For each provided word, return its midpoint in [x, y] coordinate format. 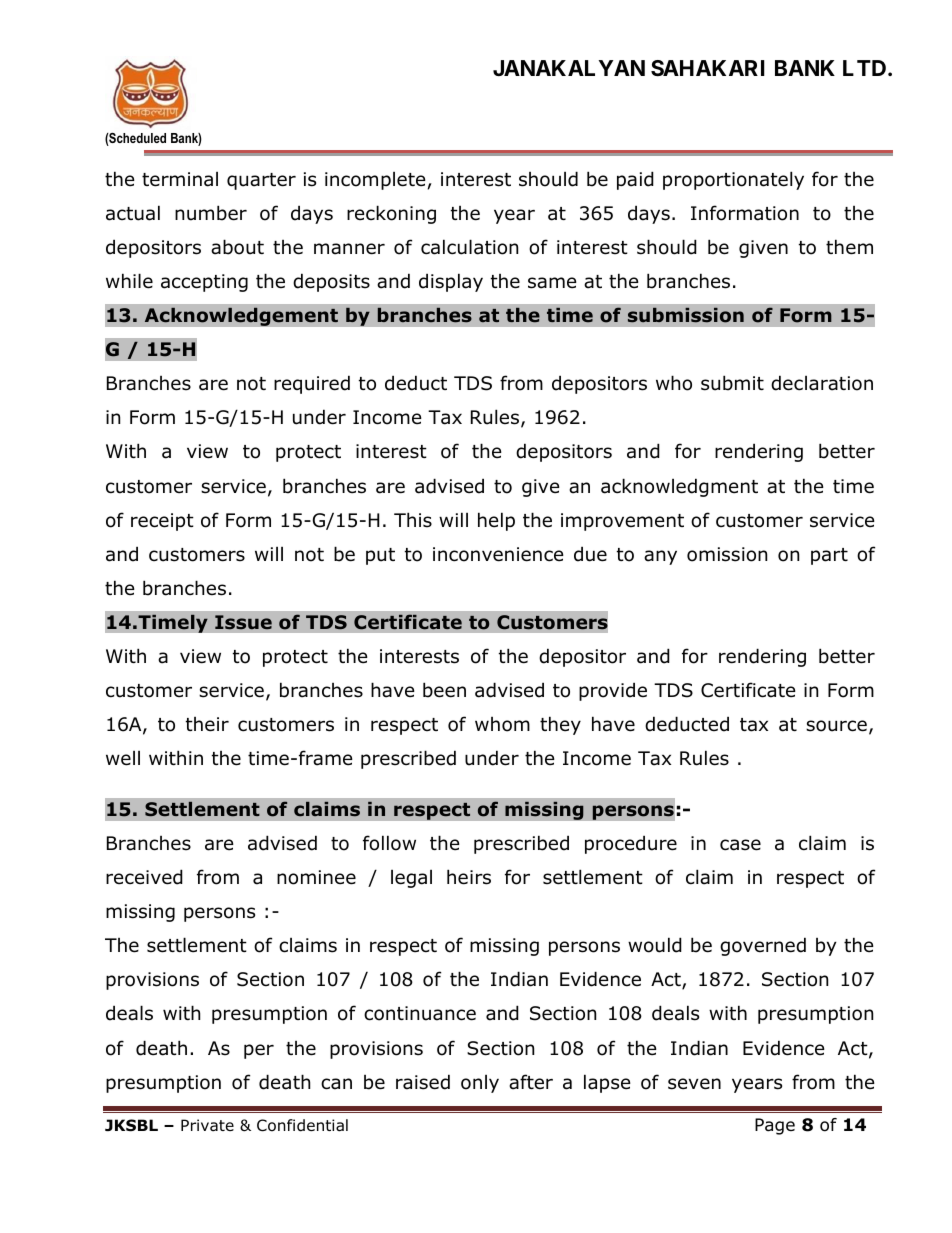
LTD [866, 68]
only [480, 1084]
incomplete [375, 181]
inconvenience [498, 554]
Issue [243, 622]
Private [207, 1125]
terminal [180, 179]
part [829, 556]
